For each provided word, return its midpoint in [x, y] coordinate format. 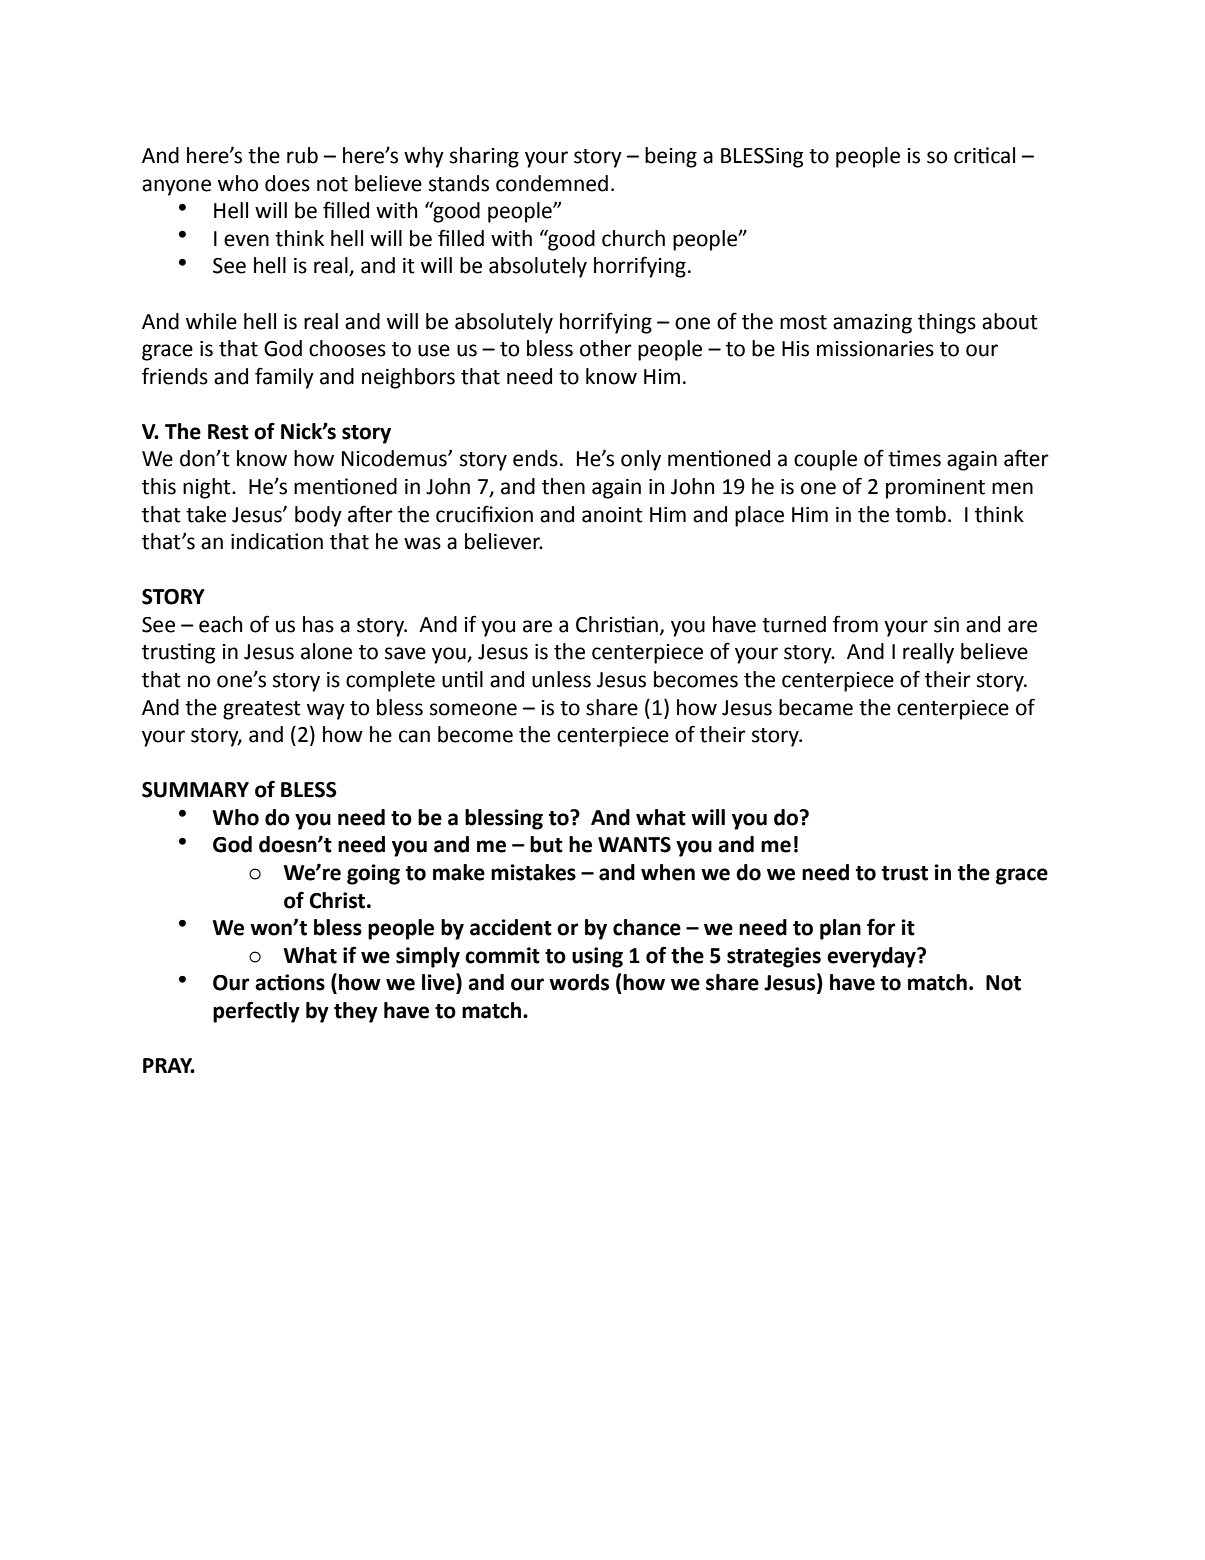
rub [302, 155]
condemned [552, 183]
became [816, 707]
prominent [935, 489]
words [579, 982]
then [563, 486]
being [671, 157]
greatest [262, 710]
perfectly [256, 1012]
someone [473, 709]
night [208, 488]
